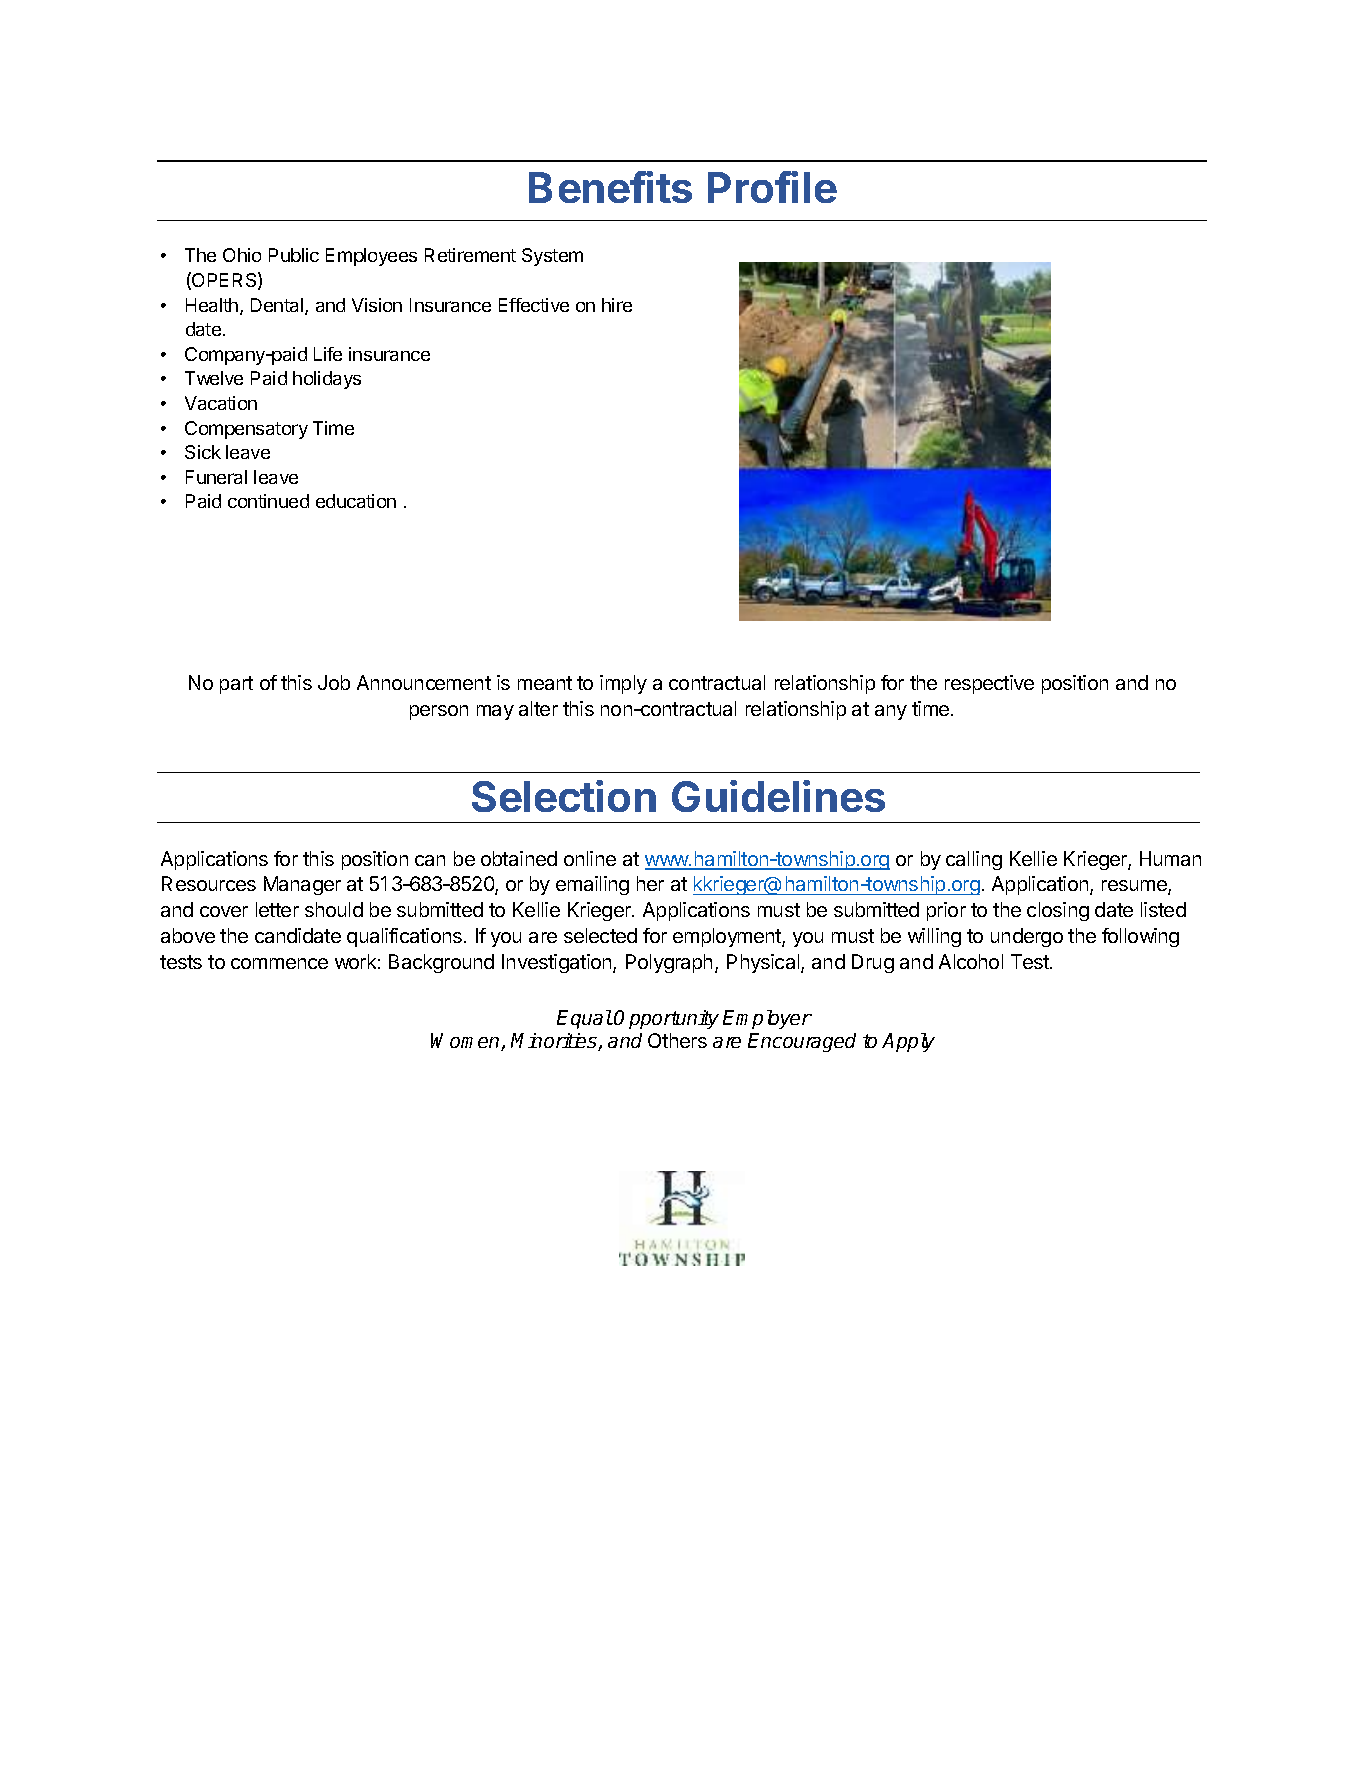 This screenshot has width=1364, height=1765. Describe the element at coordinates (294, 255) in the screenshot. I see `Public` at that location.
